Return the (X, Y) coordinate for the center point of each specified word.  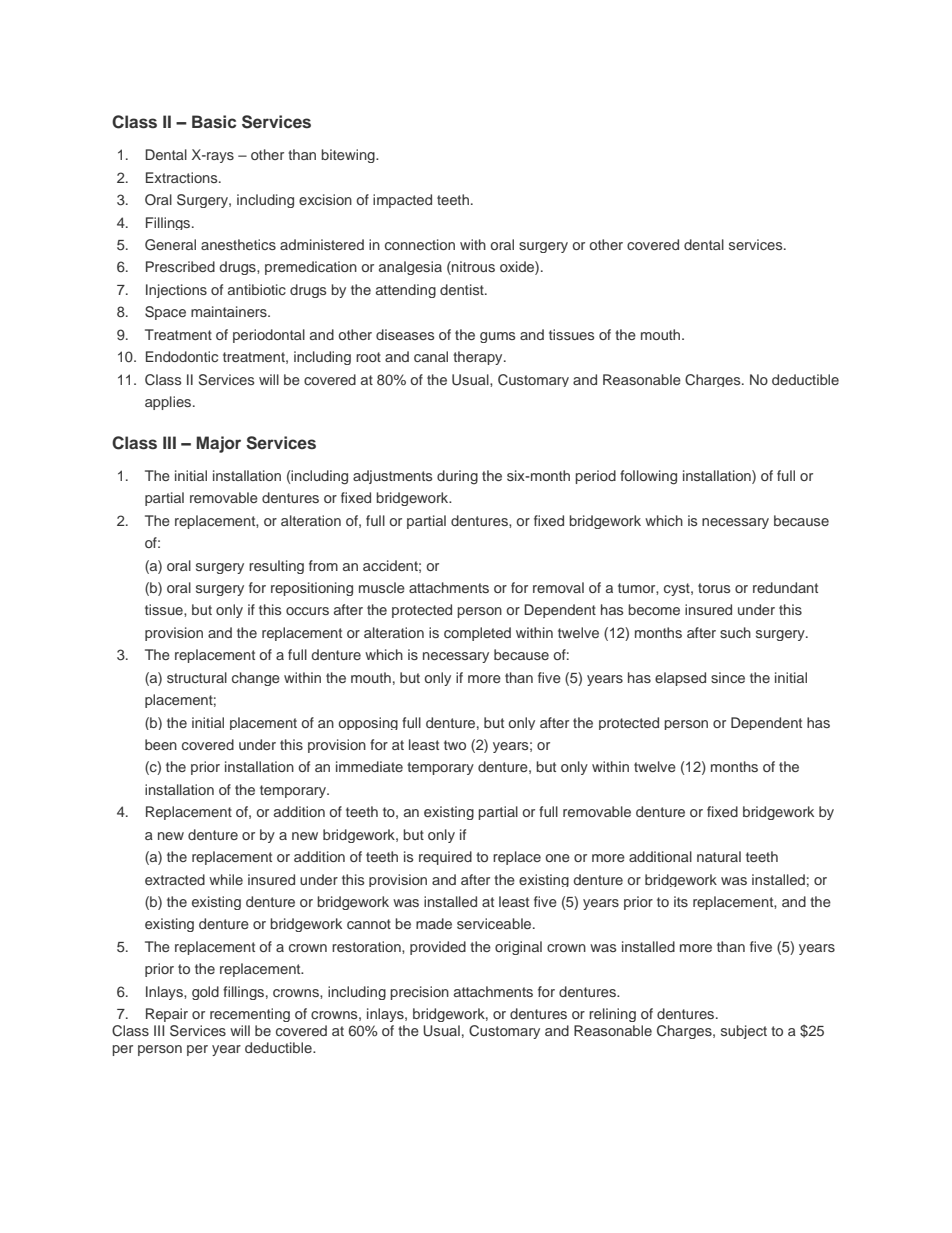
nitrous (472, 268)
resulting (276, 567)
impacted (402, 201)
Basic (214, 122)
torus (714, 588)
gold (205, 993)
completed (477, 634)
